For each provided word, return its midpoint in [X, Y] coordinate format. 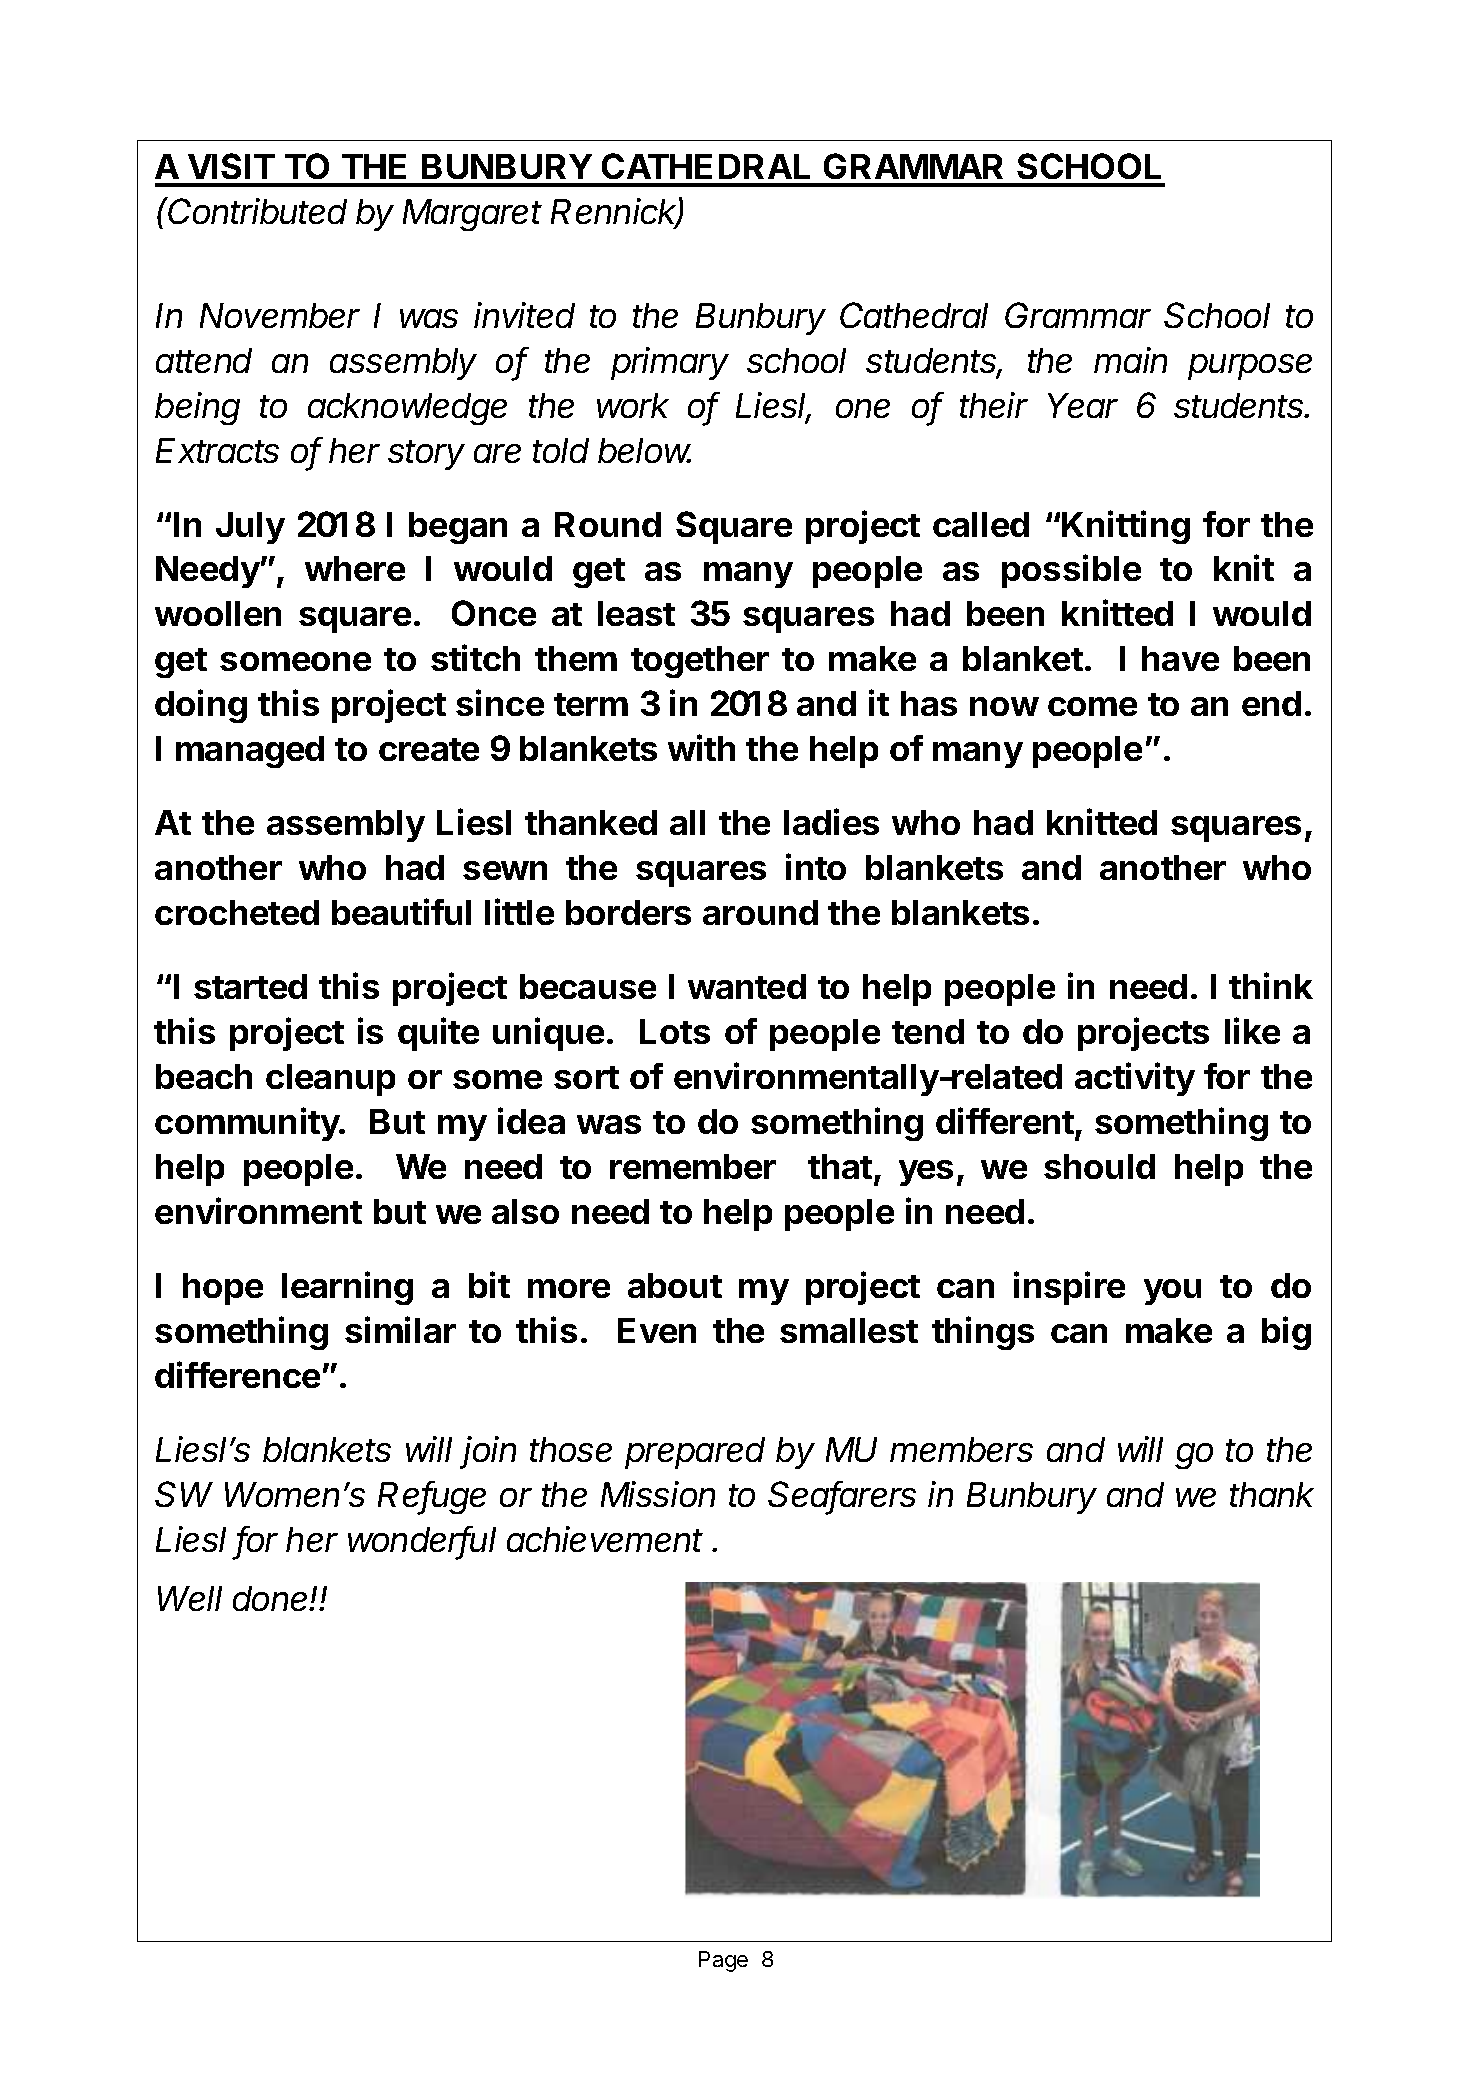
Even [657, 1330]
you [1172, 1292]
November [280, 315]
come [1092, 706]
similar [400, 1329]
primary [670, 363]
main [1130, 360]
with [701, 747]
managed [250, 752]
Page [723, 1961]
